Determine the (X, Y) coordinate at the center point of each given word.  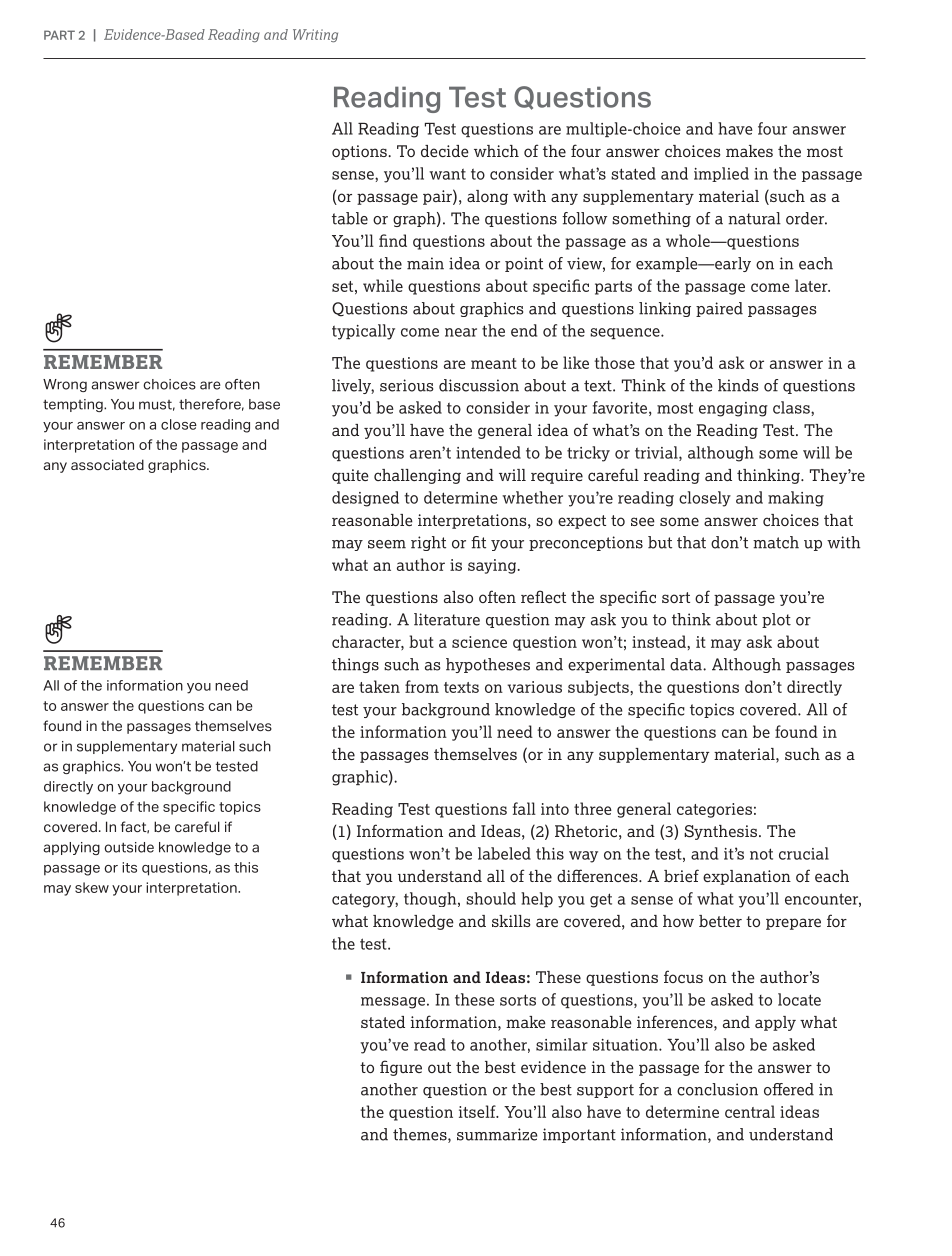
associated (107, 464)
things (355, 665)
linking (665, 309)
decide (445, 151)
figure (401, 1068)
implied (721, 174)
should (491, 898)
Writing (315, 35)
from (422, 686)
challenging (417, 476)
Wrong (65, 385)
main (425, 263)
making (796, 499)
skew (92, 887)
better (720, 921)
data (687, 664)
